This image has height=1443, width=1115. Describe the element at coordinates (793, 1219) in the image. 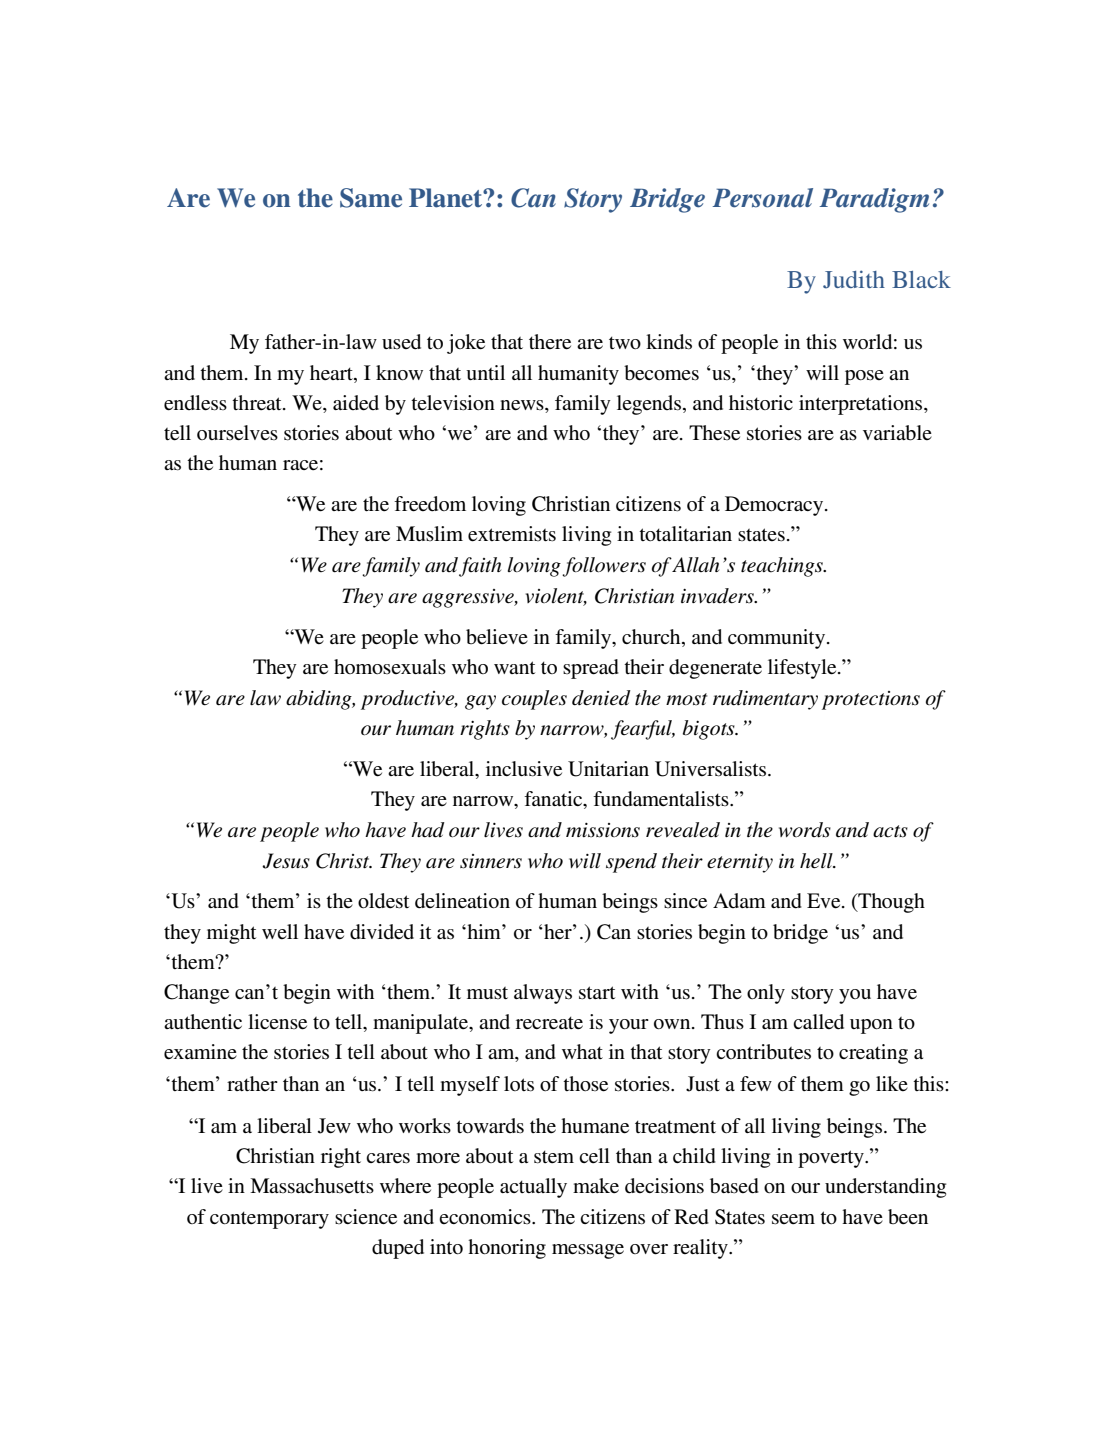

I see `seem` at that location.
